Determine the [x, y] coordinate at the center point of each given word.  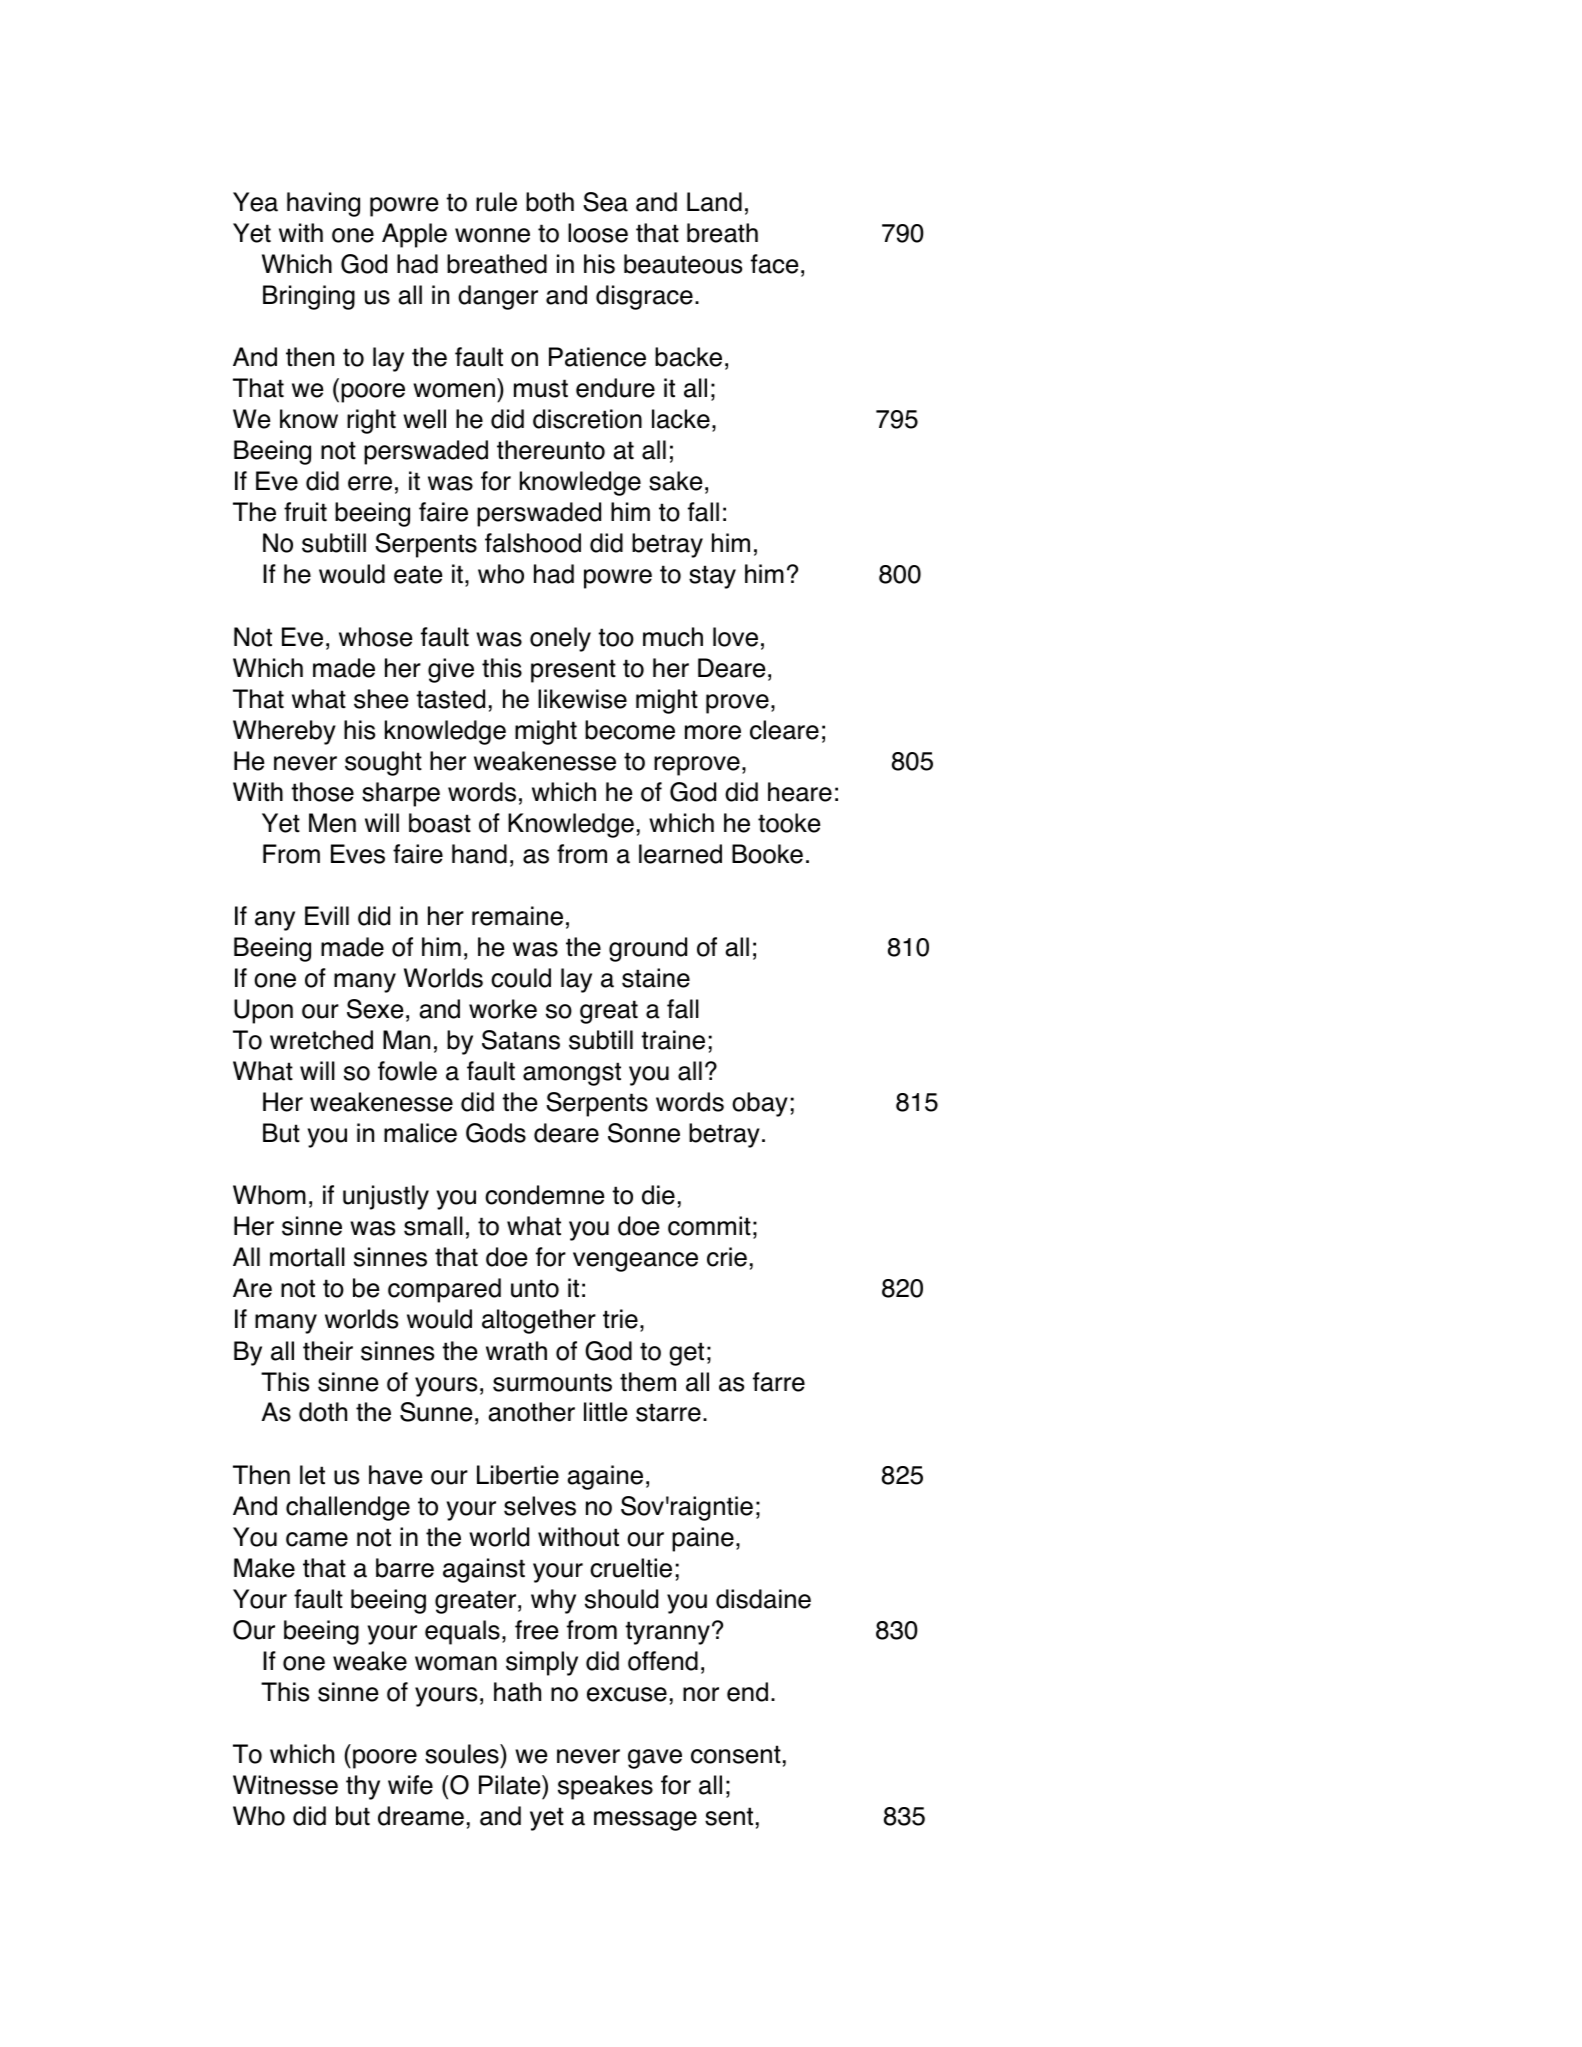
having [323, 204]
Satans [521, 1040]
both [550, 202]
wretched [321, 1040]
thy [363, 1787]
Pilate [511, 1785]
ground [648, 949]
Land [714, 202]
